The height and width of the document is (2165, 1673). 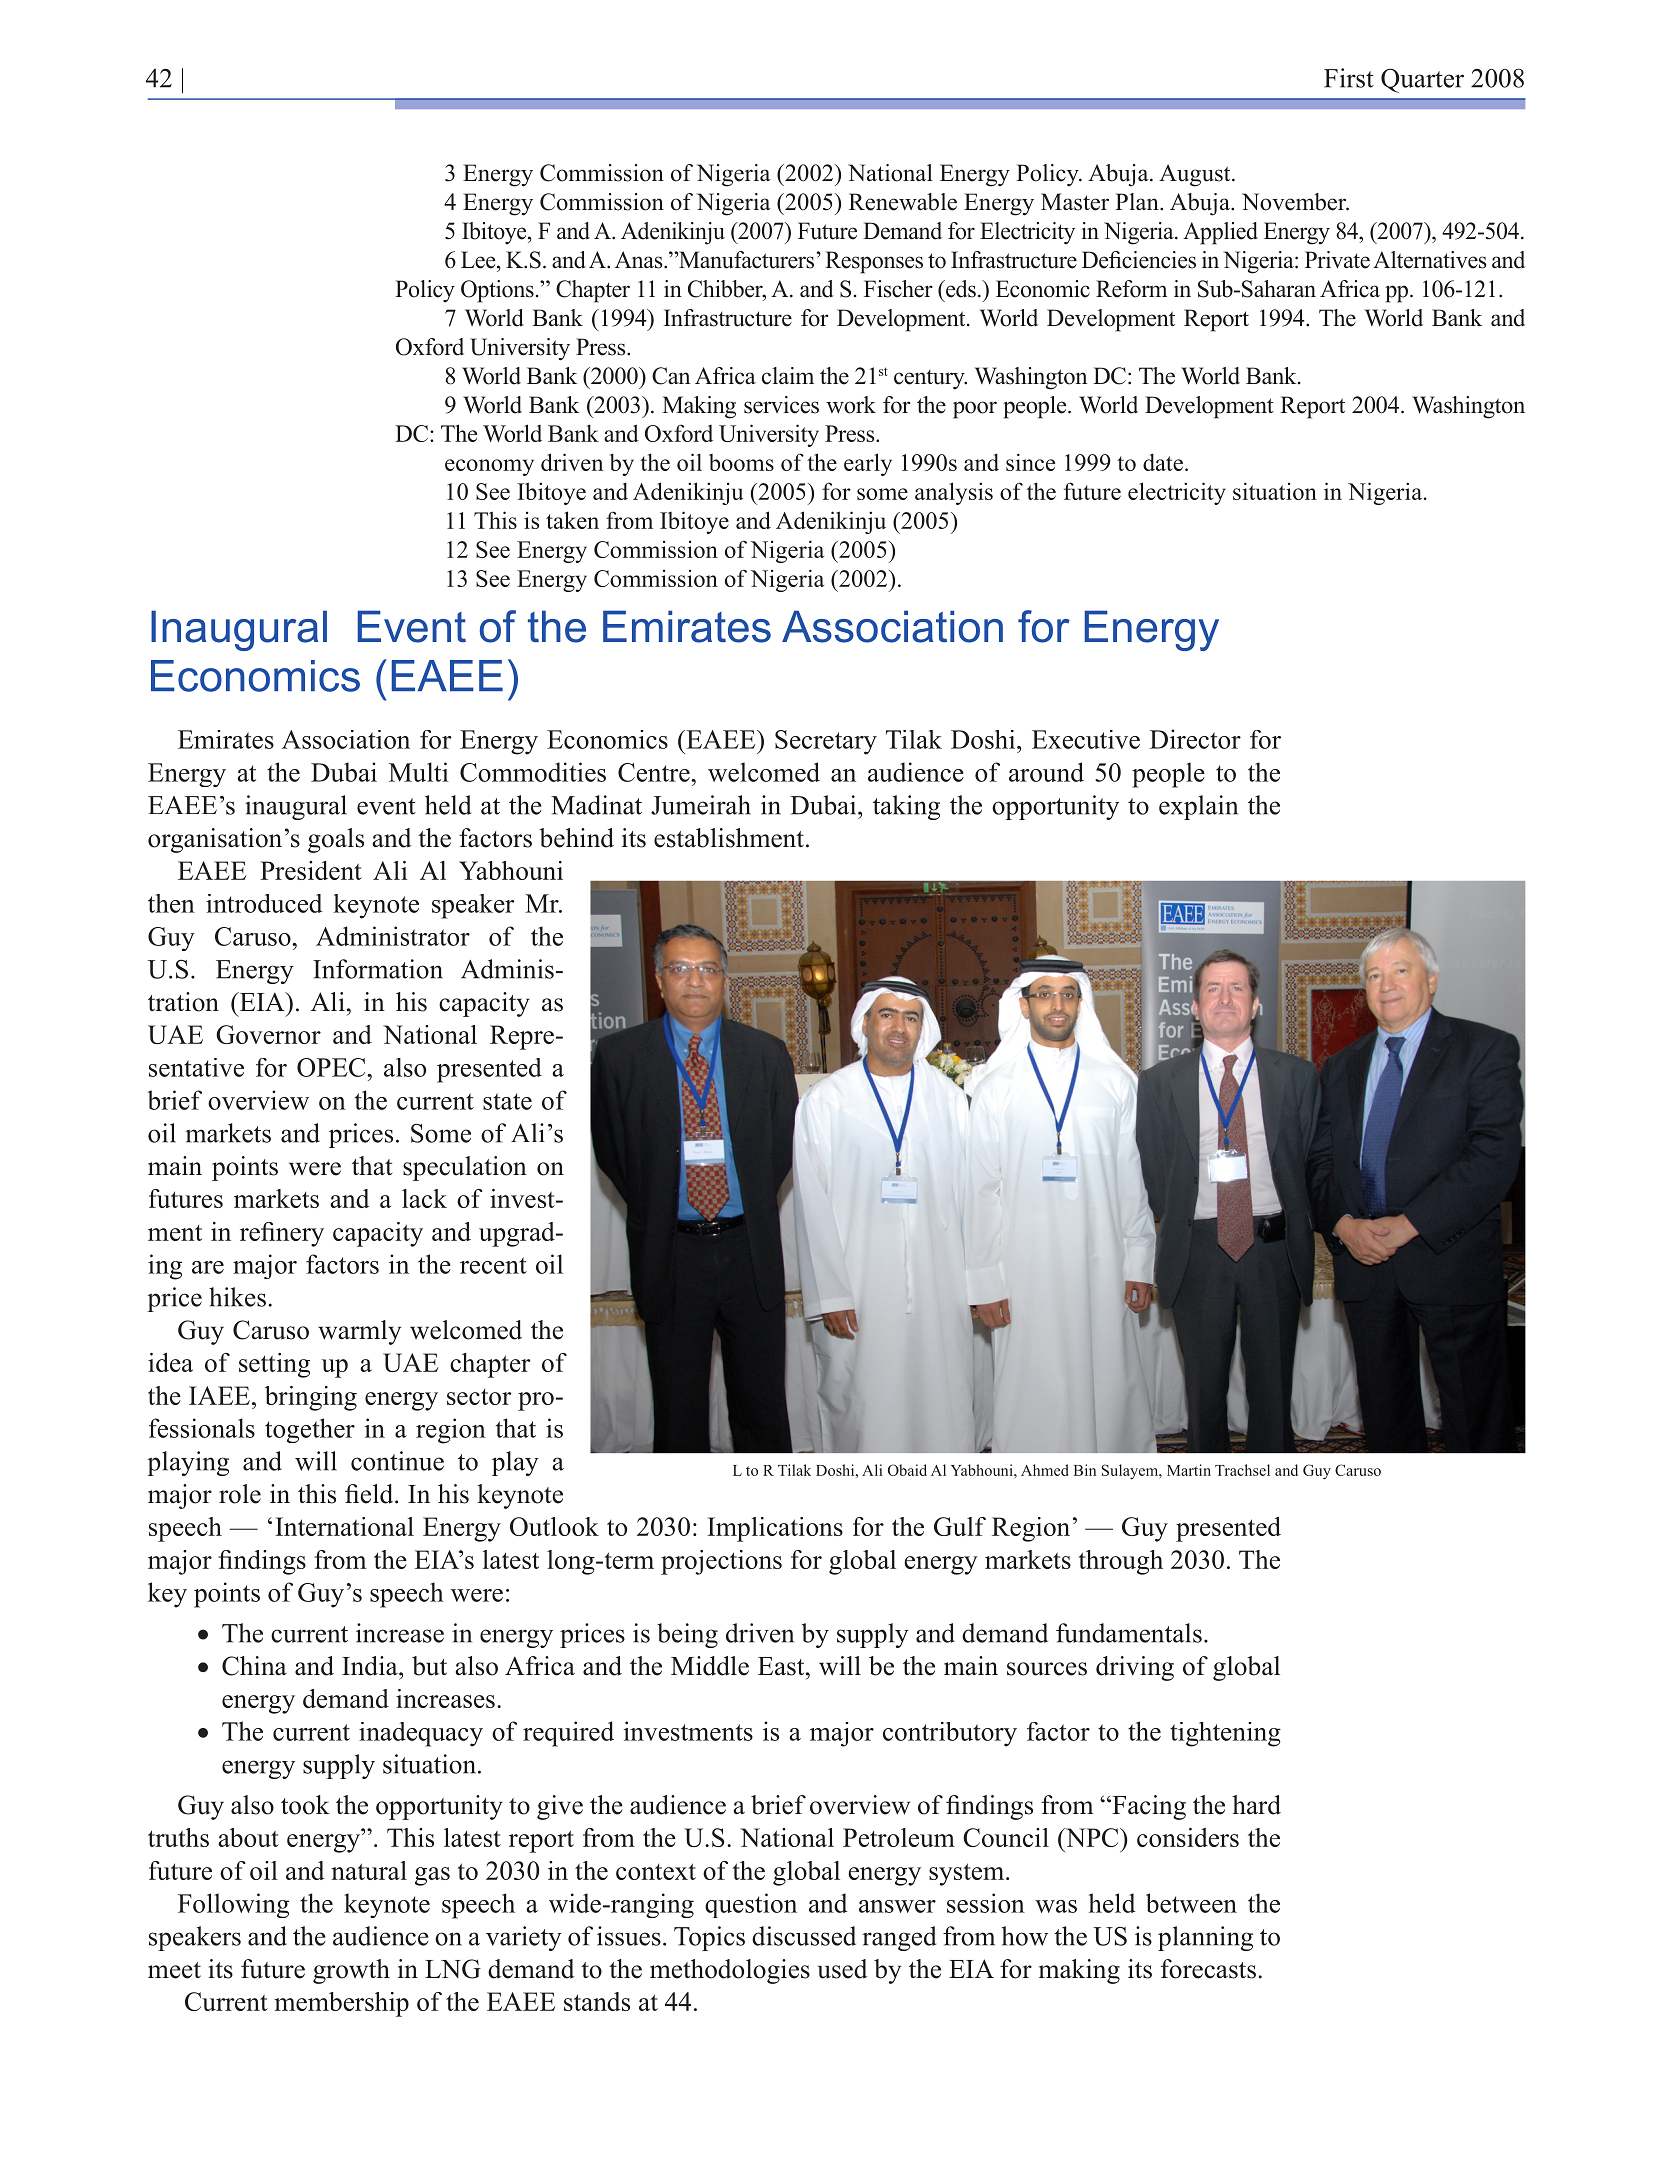 What do you see at coordinates (1295, 202) in the document?
I see `November` at bounding box center [1295, 202].
